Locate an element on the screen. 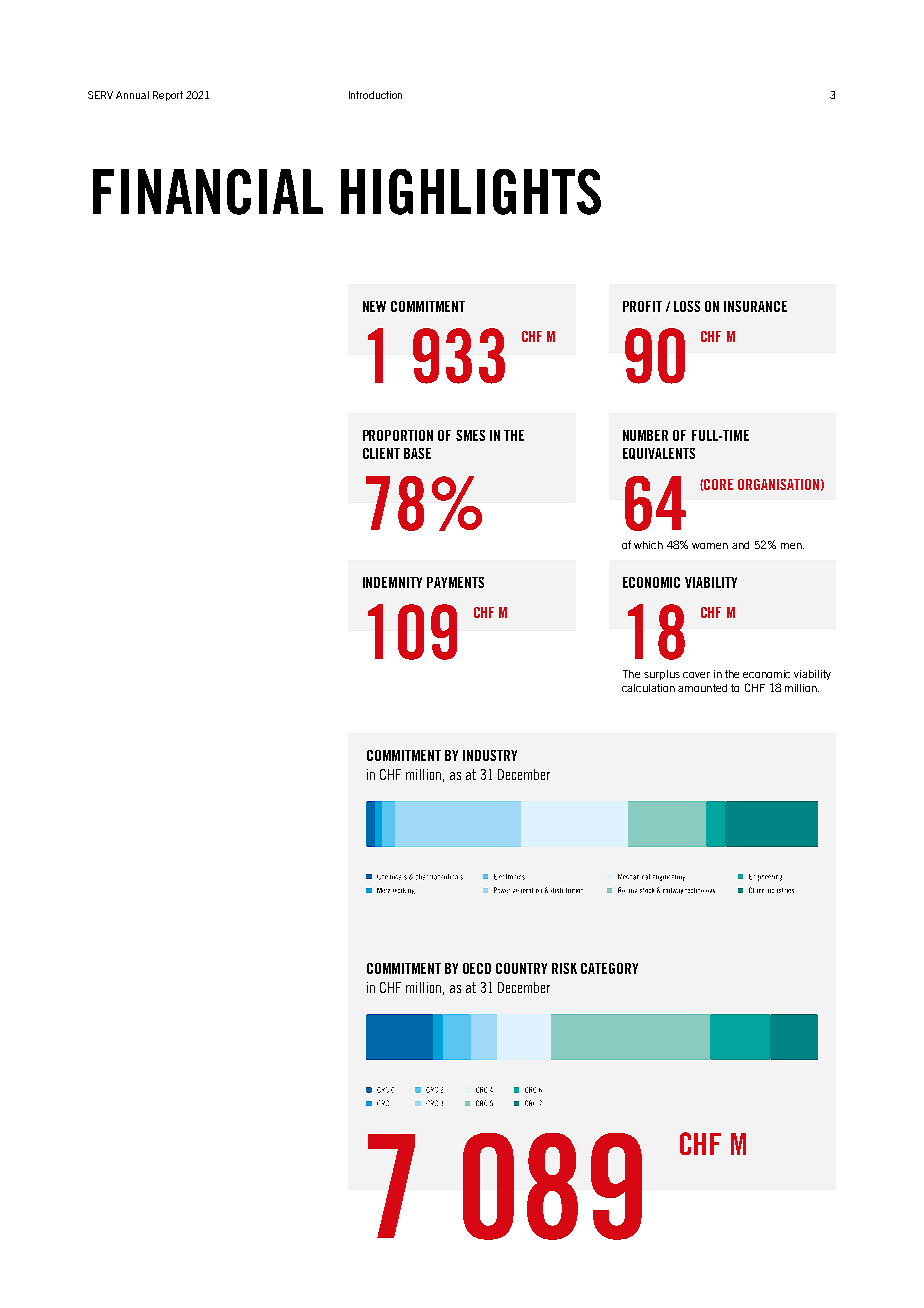 The height and width of the screenshot is (1308, 924). NEW is located at coordinates (374, 306).
